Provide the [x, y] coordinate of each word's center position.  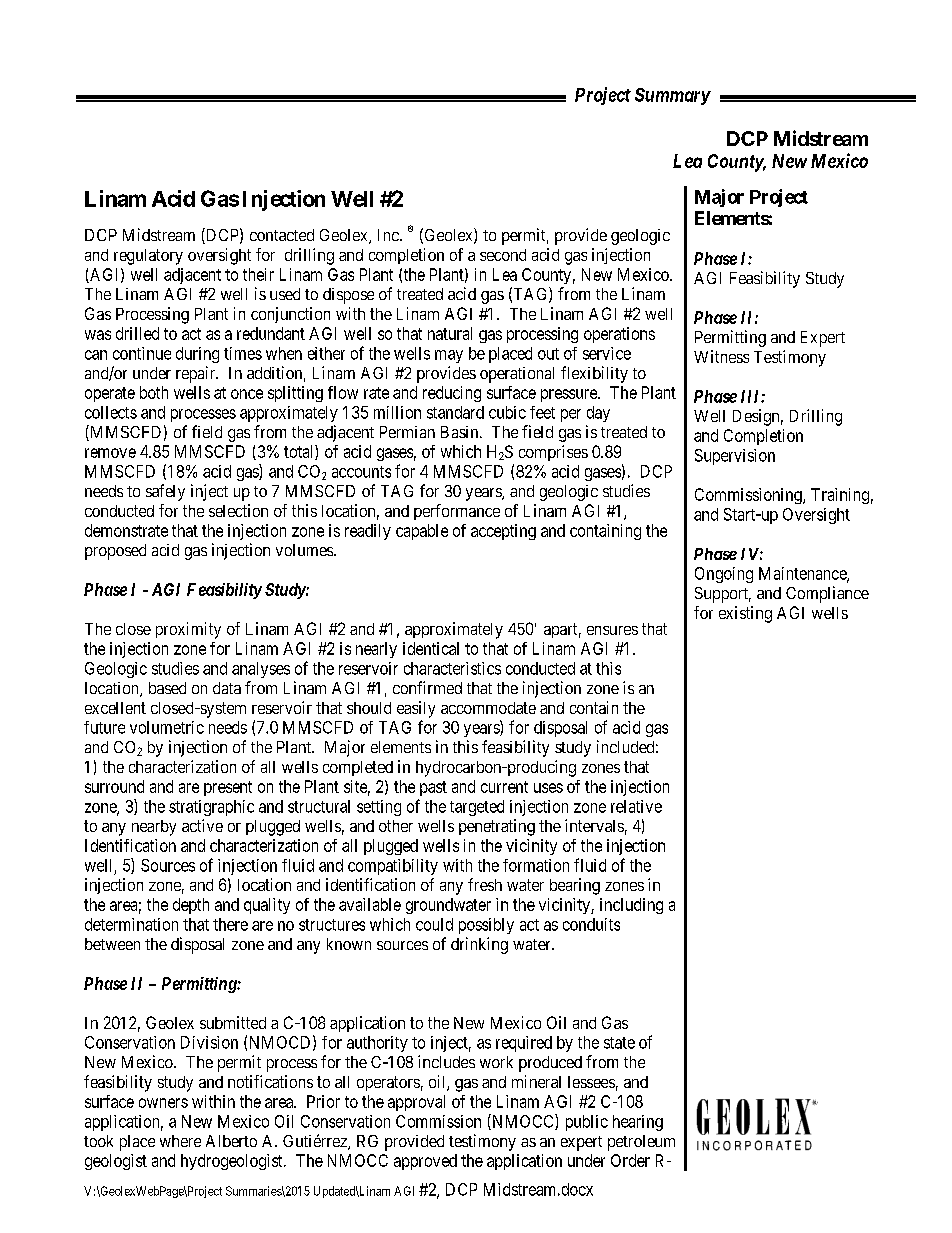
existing [745, 614]
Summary [673, 96]
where [180, 1141]
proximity [188, 630]
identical [431, 648]
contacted [282, 235]
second [503, 255]
